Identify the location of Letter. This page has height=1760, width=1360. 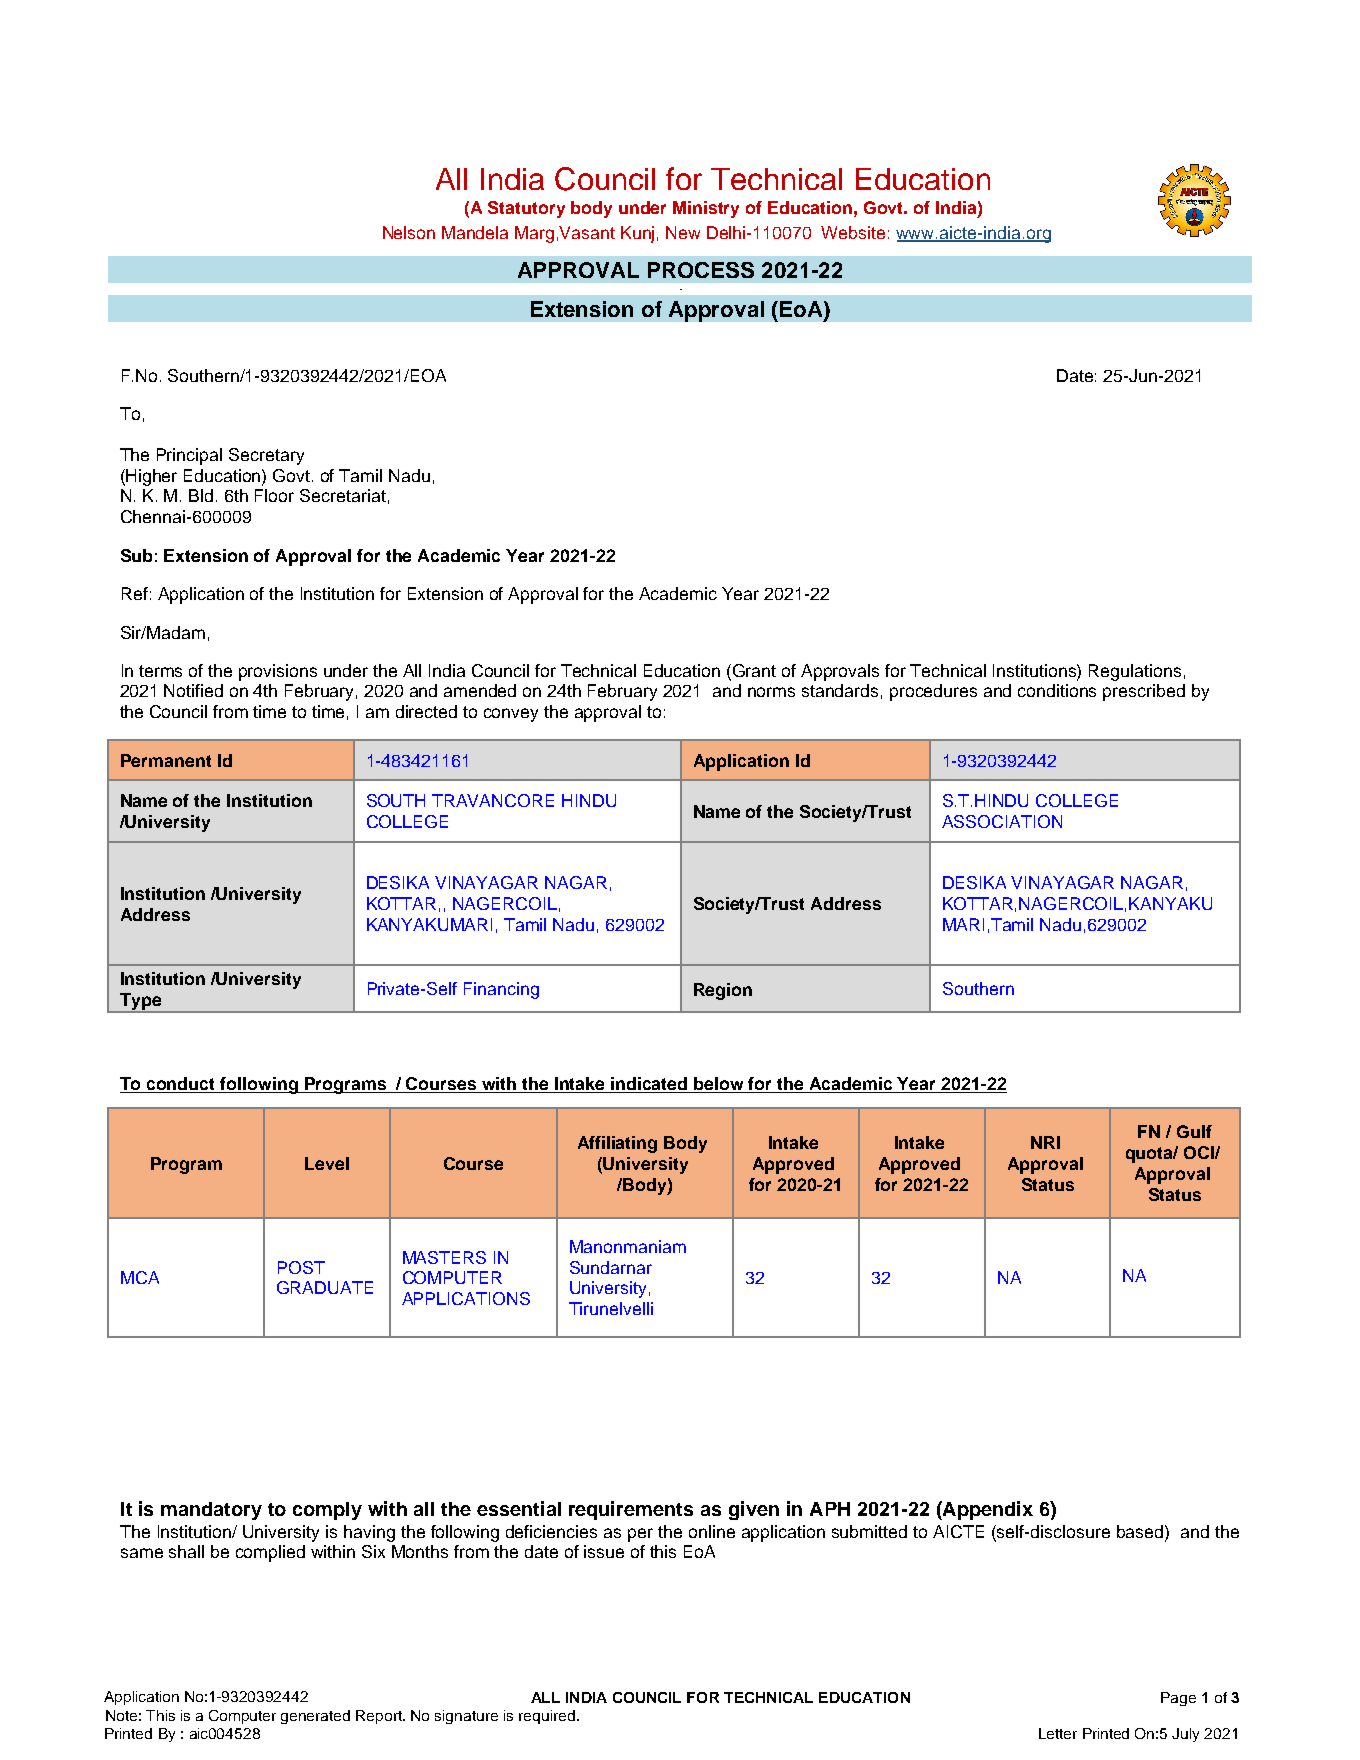
(1058, 1733).
